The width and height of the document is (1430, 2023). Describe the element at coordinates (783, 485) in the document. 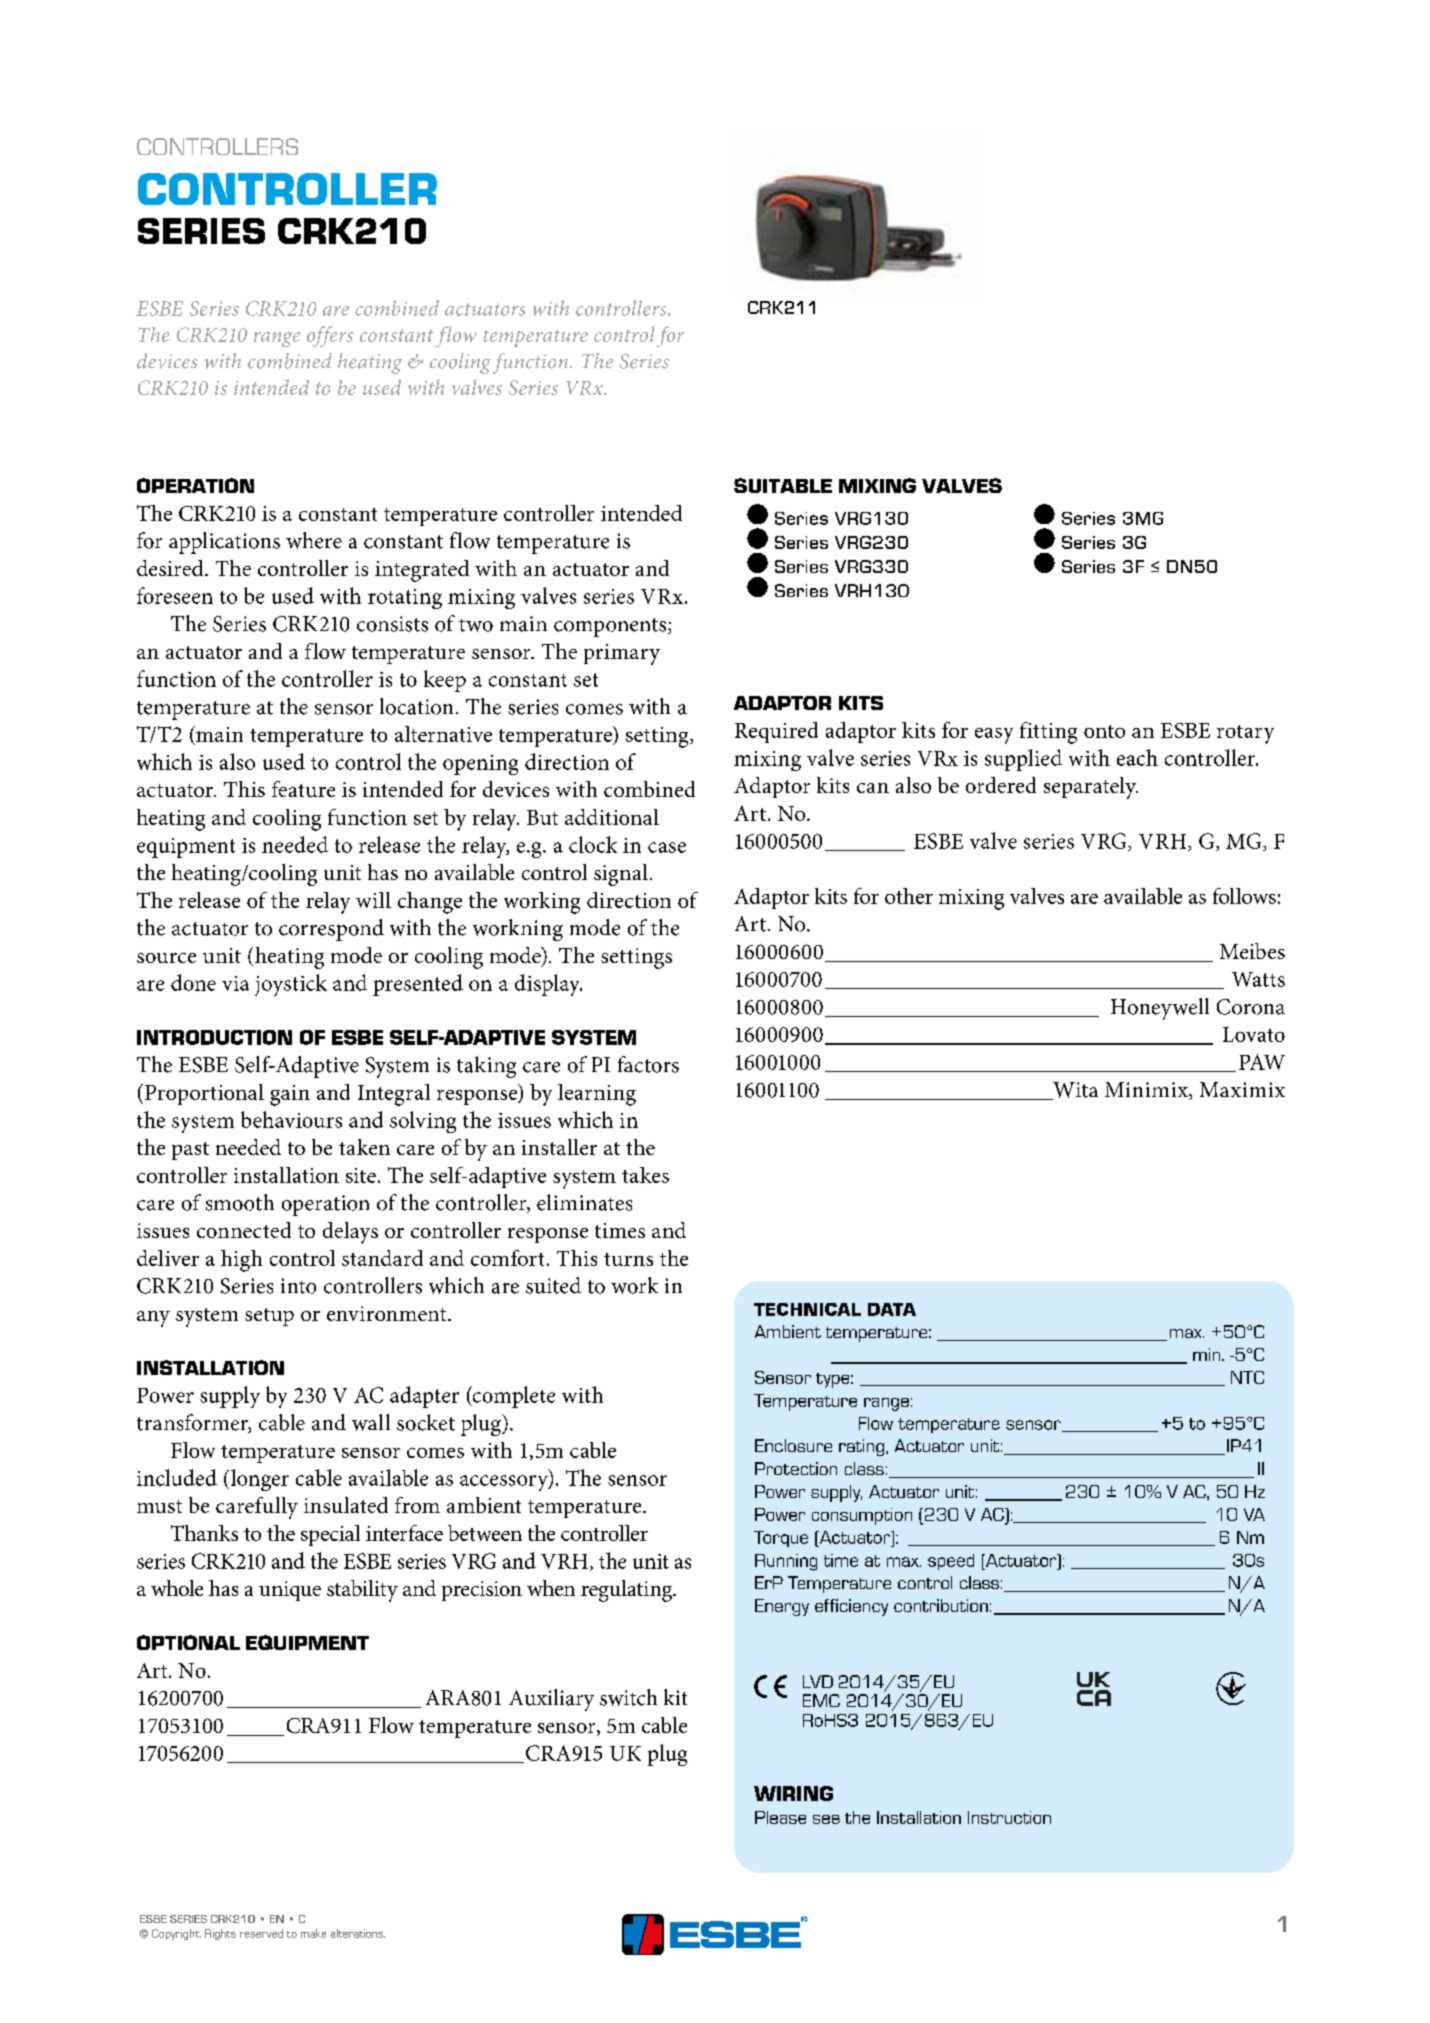

I see `SUITABLE` at that location.
